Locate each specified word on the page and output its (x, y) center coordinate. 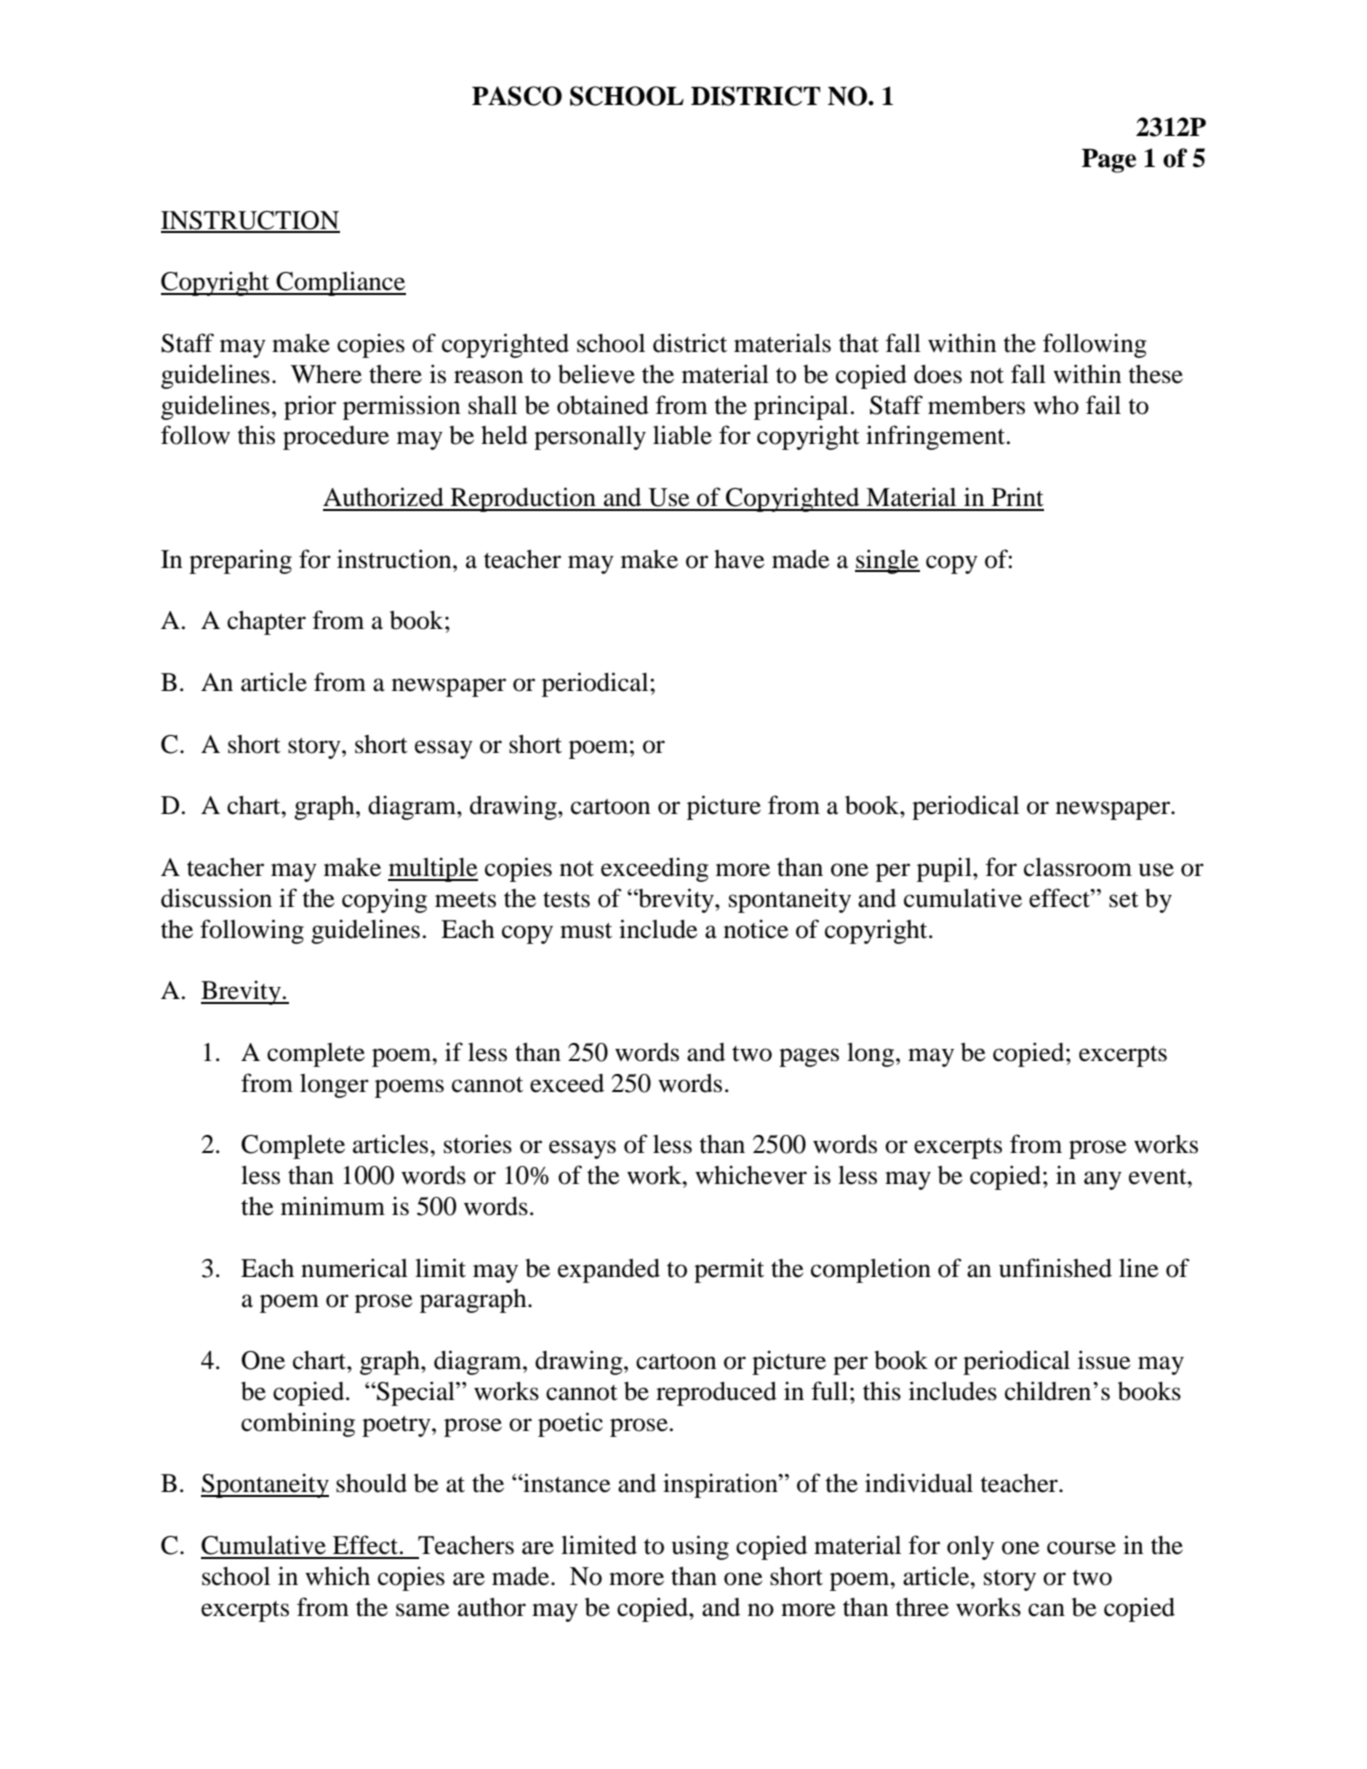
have (739, 559)
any (1103, 1180)
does (938, 374)
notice (756, 929)
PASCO (517, 96)
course (1081, 1548)
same (423, 1610)
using (700, 1547)
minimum (333, 1206)
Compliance (340, 283)
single (887, 561)
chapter (266, 623)
